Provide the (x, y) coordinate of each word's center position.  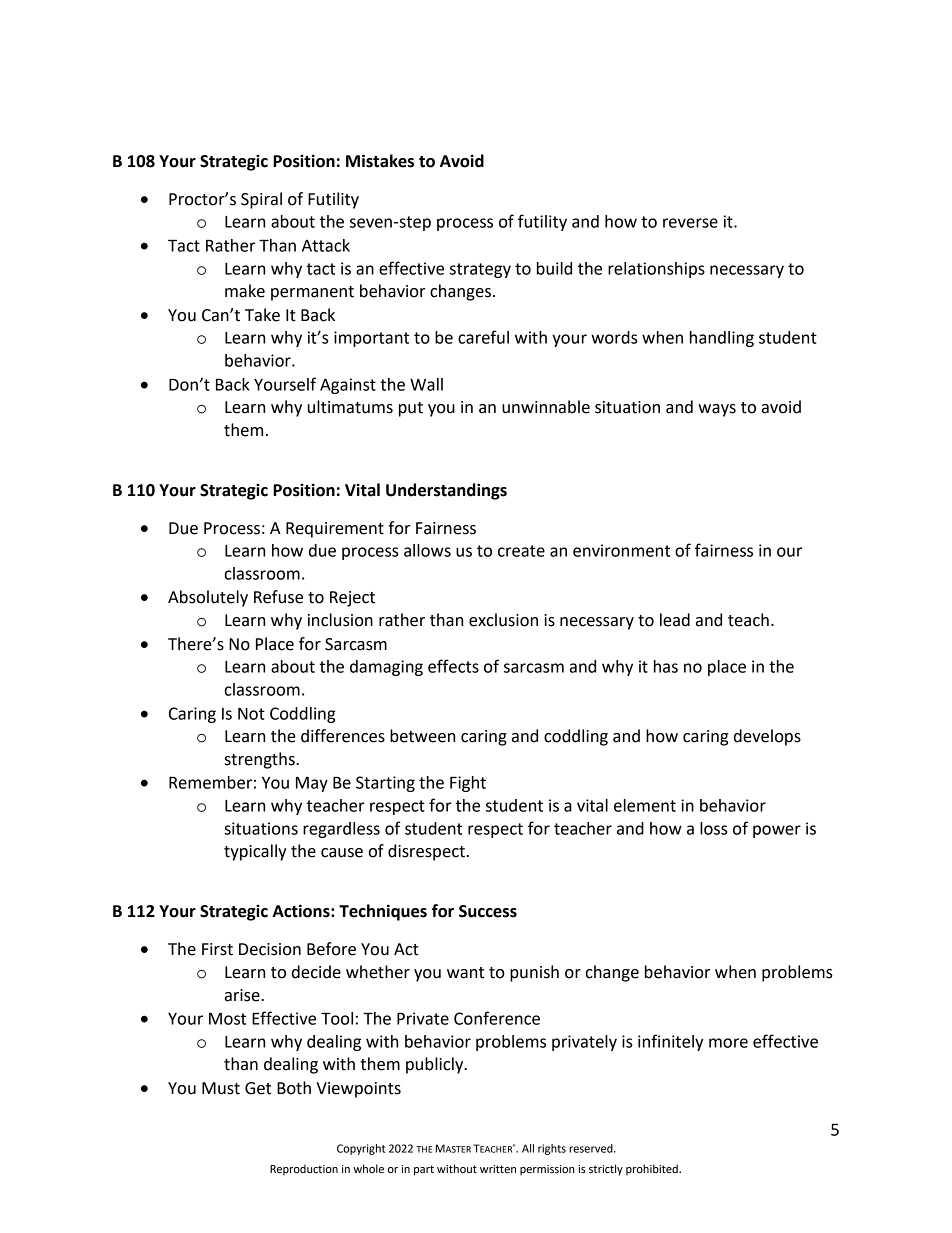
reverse (690, 223)
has (666, 666)
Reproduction (304, 1169)
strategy (480, 270)
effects (453, 666)
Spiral (261, 200)
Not (251, 713)
